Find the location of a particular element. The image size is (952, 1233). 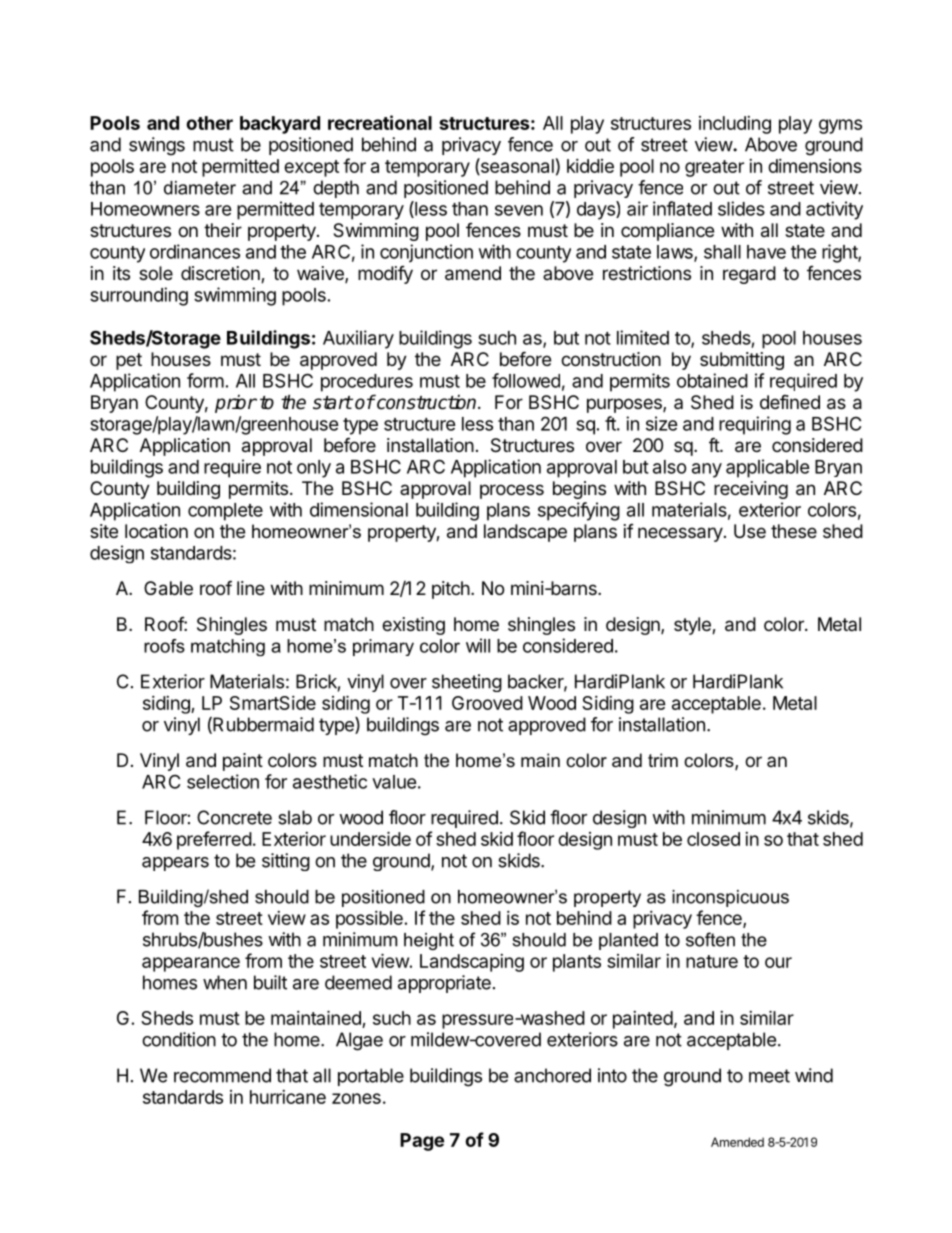

followed is located at coordinates (526, 380).
